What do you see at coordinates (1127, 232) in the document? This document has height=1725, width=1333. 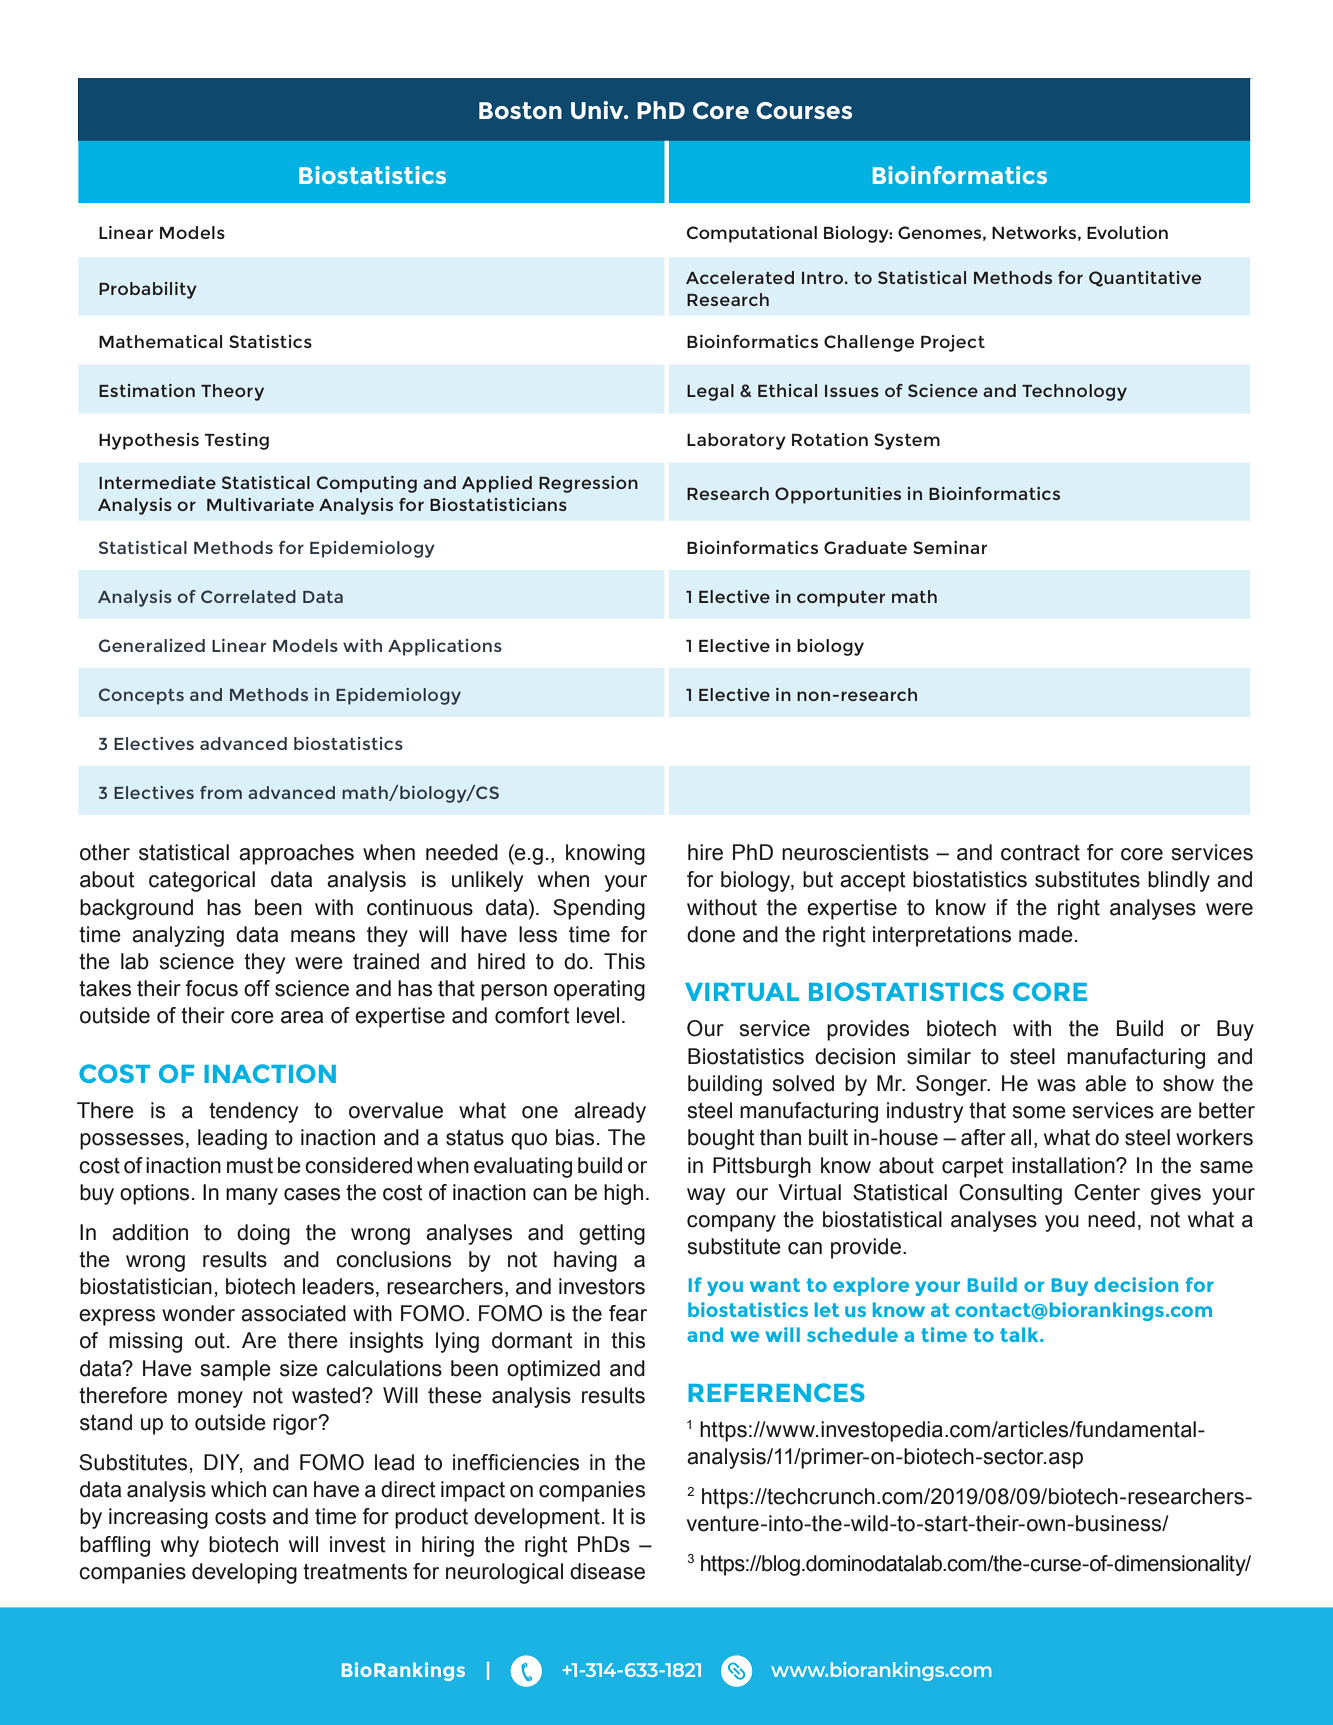 I see `Evolution` at bounding box center [1127, 232].
